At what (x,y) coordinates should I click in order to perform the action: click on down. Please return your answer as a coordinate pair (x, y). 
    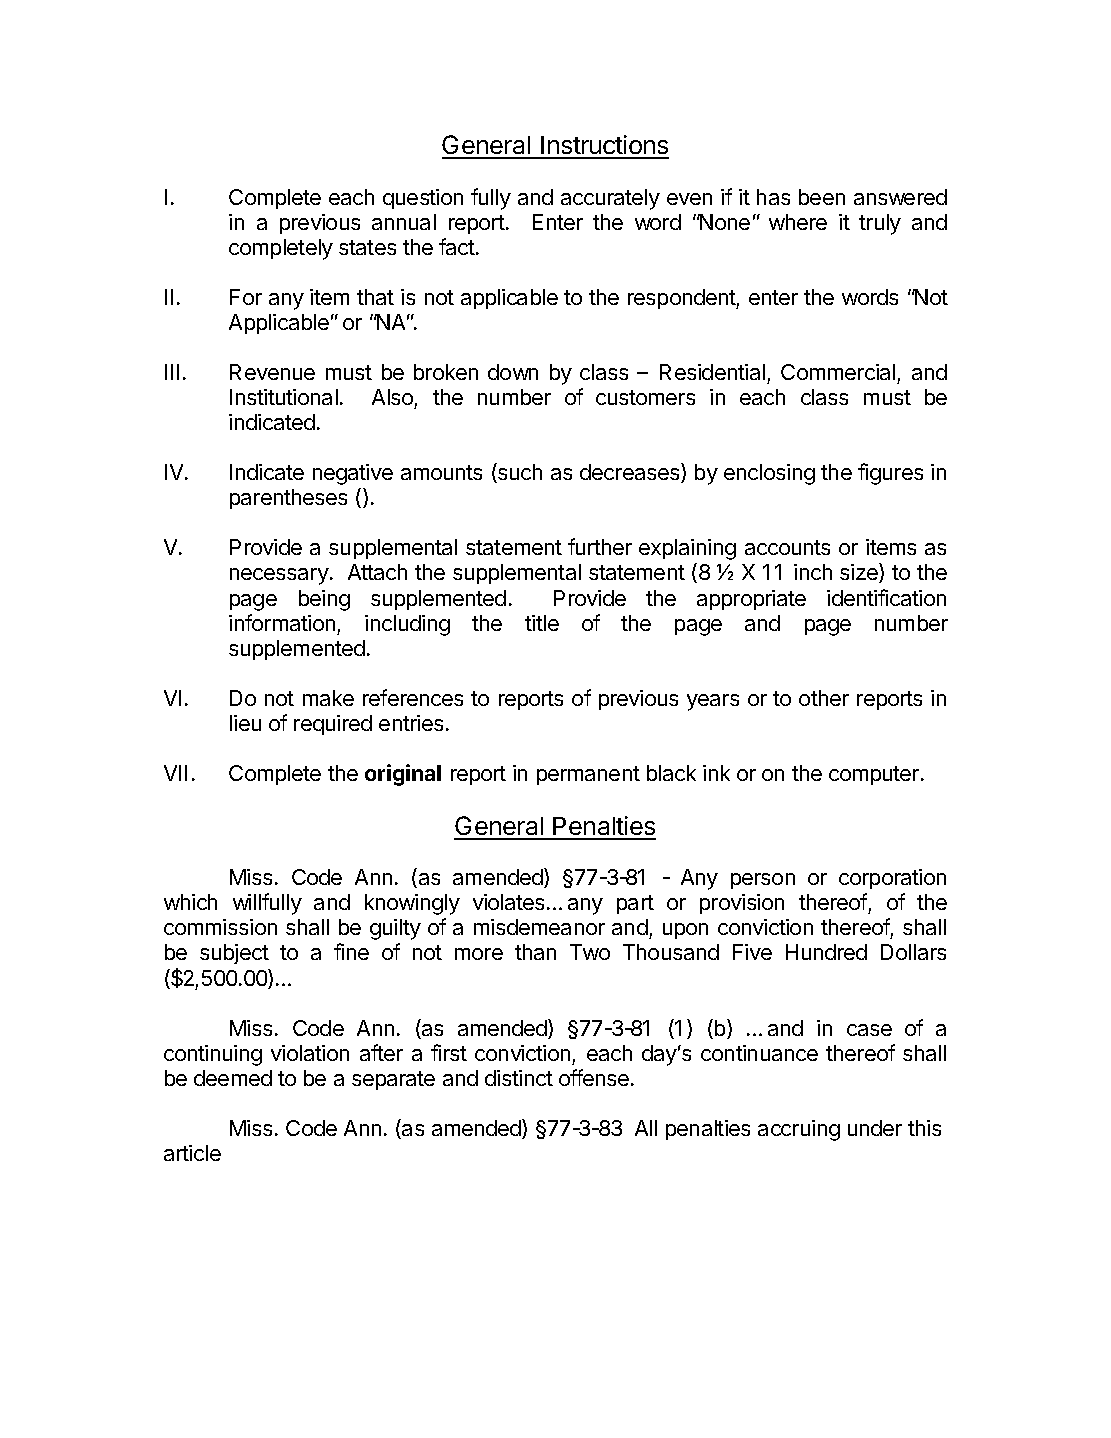
    Looking at the image, I should click on (513, 372).
